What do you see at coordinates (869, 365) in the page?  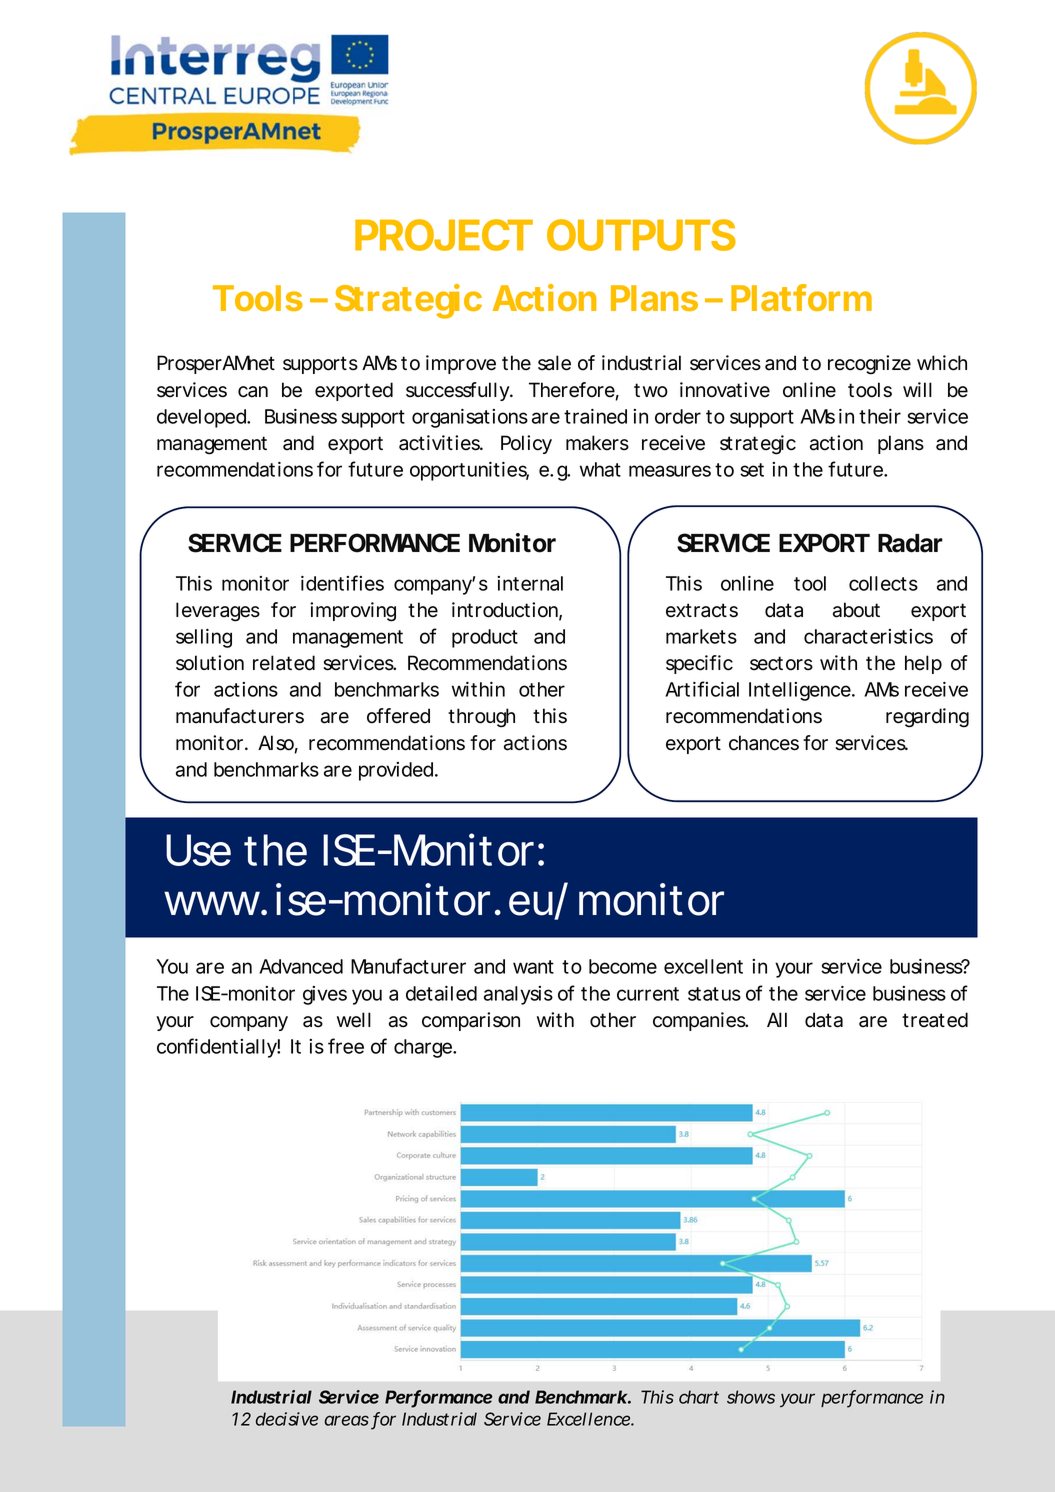 I see `recognize` at bounding box center [869, 365].
